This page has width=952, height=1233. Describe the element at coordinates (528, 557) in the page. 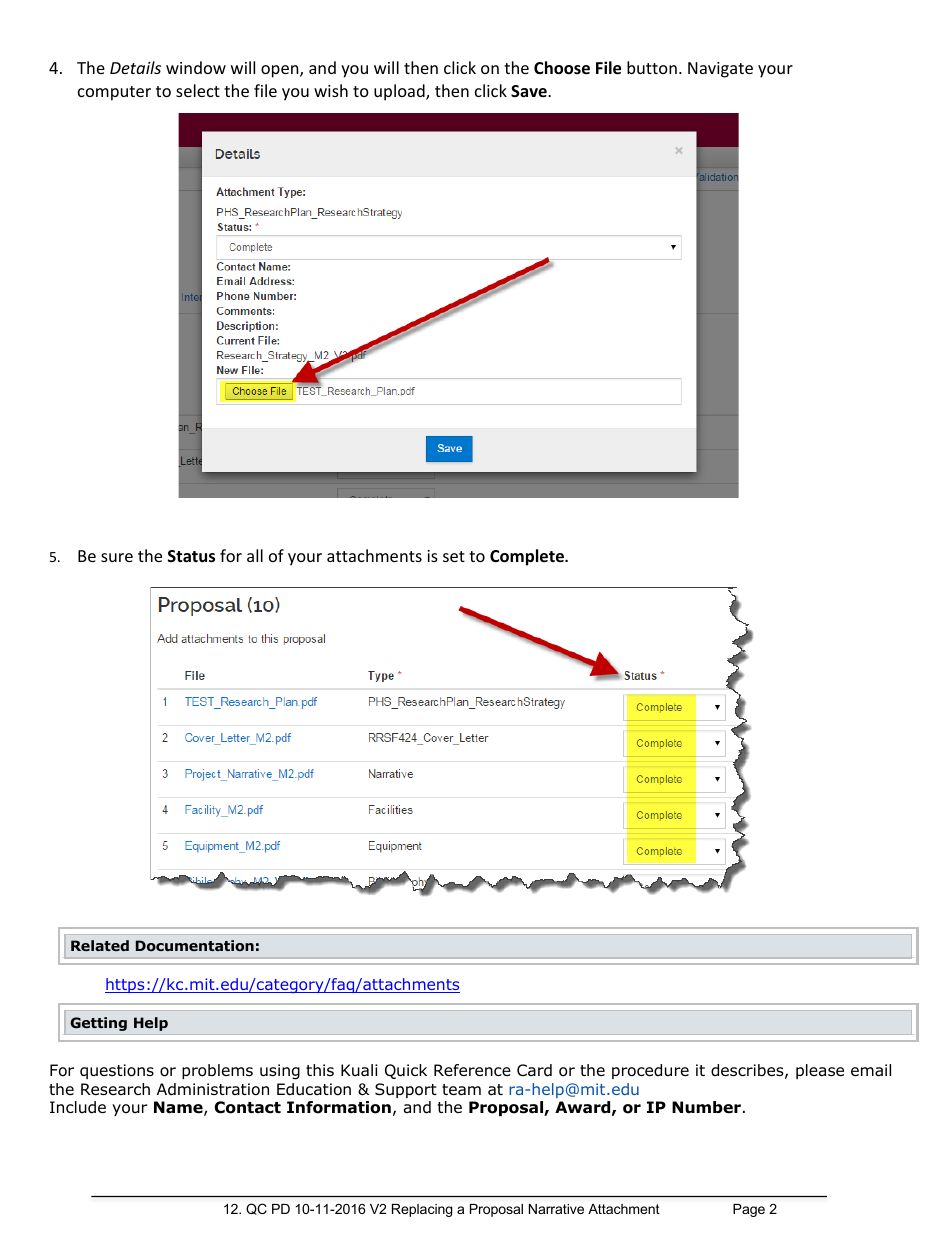

I see `Complete` at that location.
